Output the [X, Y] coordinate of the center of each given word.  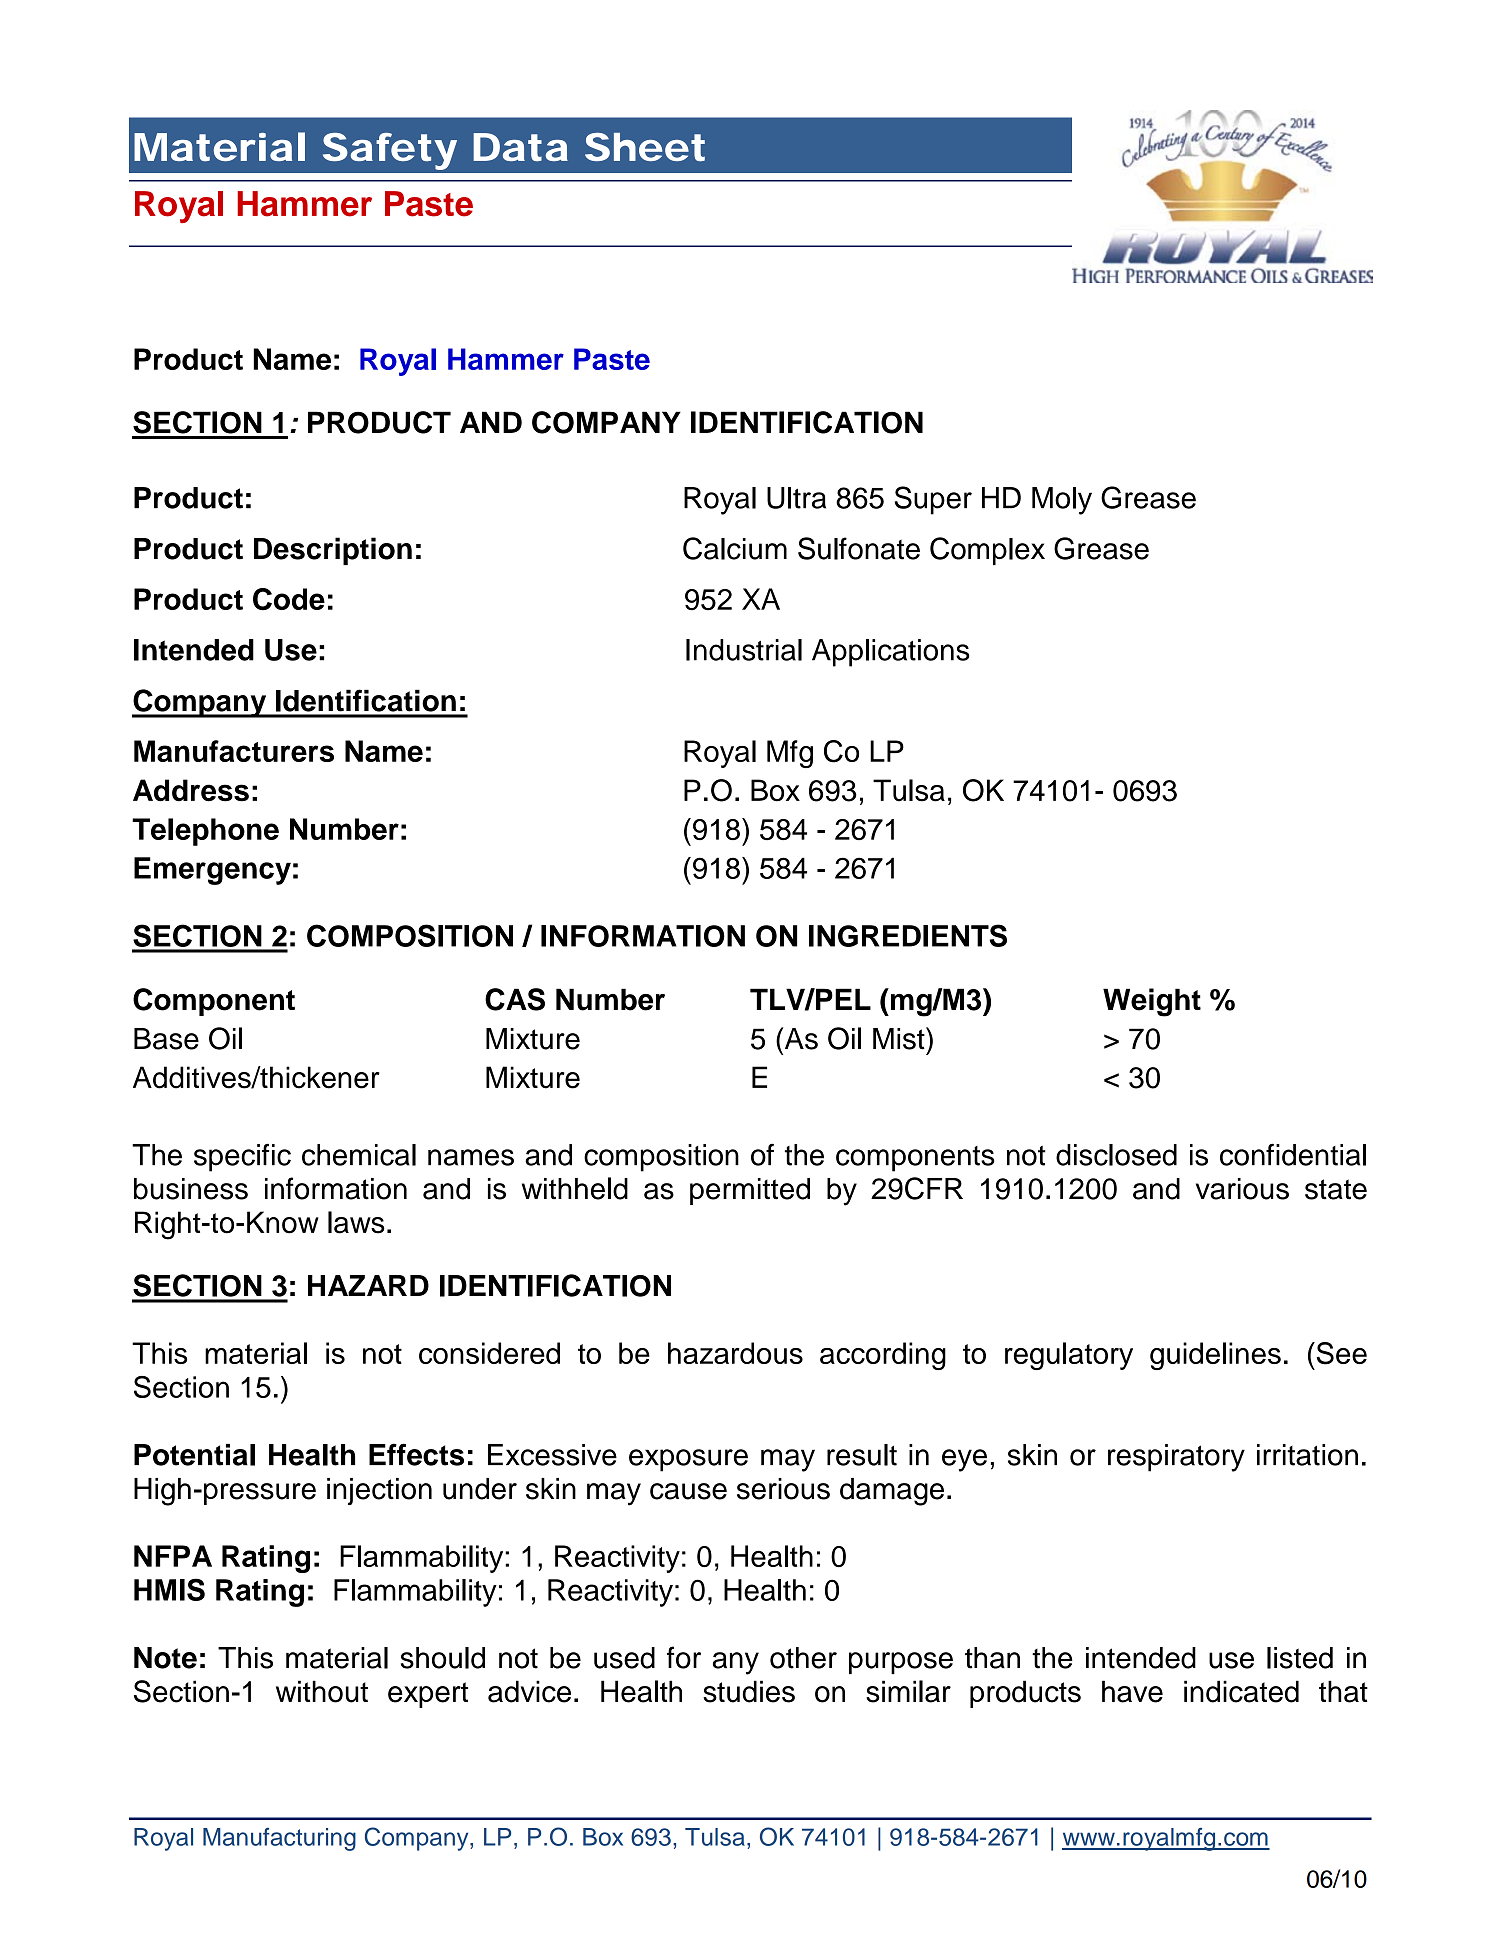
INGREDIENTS [908, 935]
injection [379, 1491]
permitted [750, 1191]
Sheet [645, 147]
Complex [987, 551]
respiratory [1176, 1458]
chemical [359, 1155]
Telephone [205, 832]
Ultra [796, 498]
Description [333, 551]
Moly [1062, 501]
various [1242, 1189]
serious [783, 1489]
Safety [390, 151]
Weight [1152, 1002]
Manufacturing [279, 1839]
